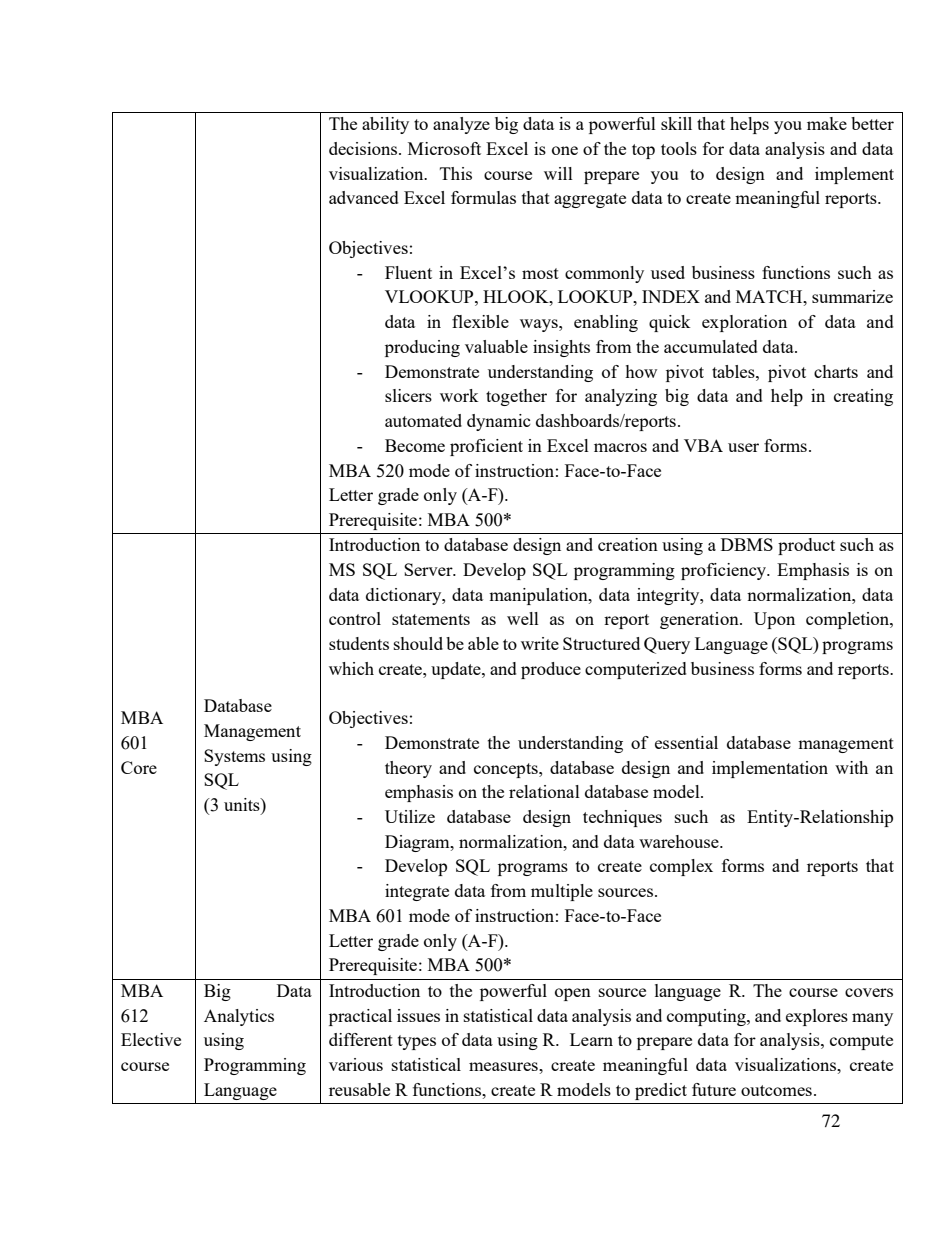 This page has height=1233, width=952. I want to click on Become, so click(415, 445).
